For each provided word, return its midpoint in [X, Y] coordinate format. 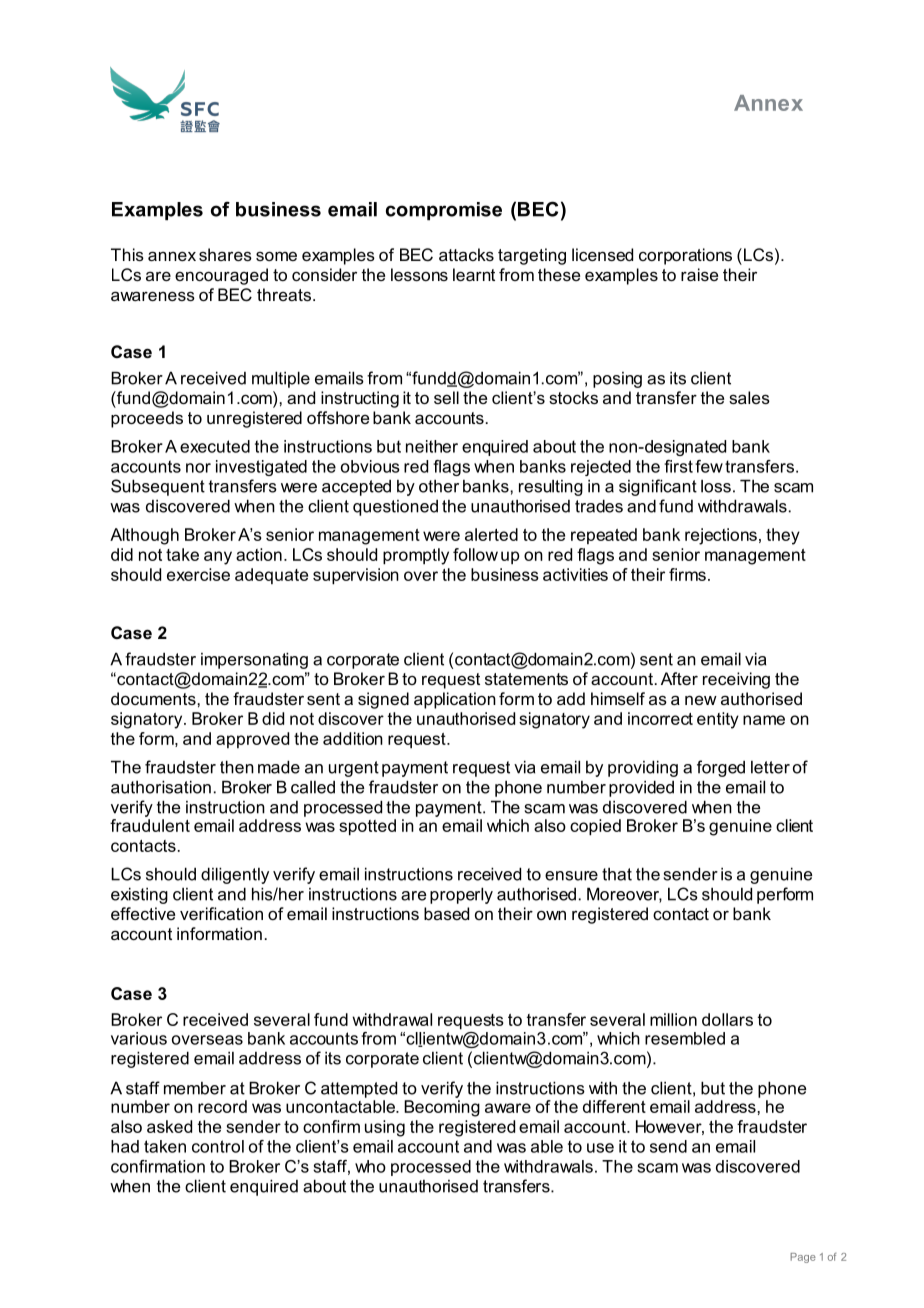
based [446, 913]
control [218, 1146]
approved [252, 740]
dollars [727, 1019]
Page [803, 1258]
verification [221, 913]
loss [716, 486]
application [455, 700]
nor [198, 468]
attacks [466, 254]
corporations [685, 256]
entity [718, 720]
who [370, 1166]
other [439, 486]
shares [225, 254]
